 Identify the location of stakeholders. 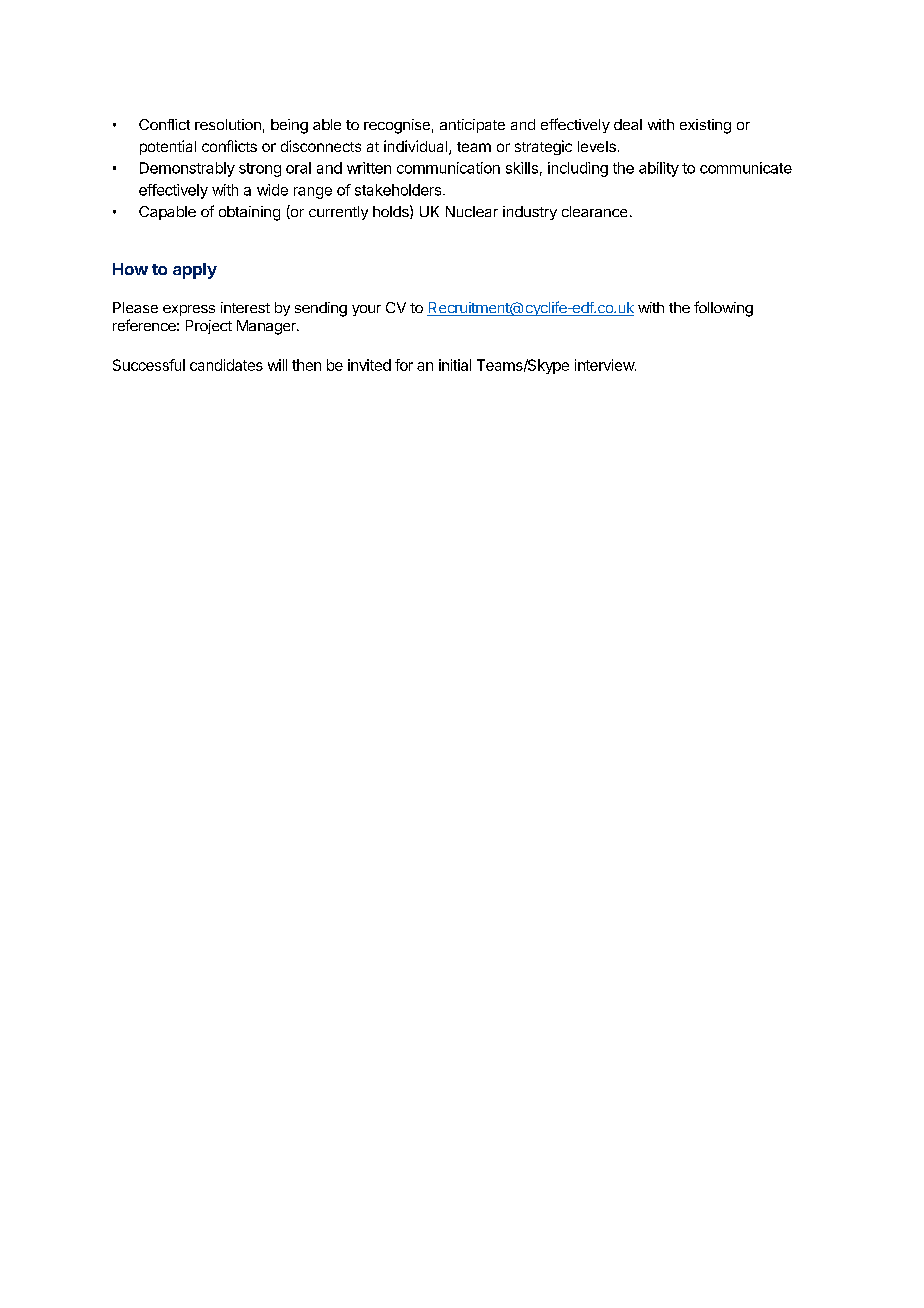
(399, 190).
